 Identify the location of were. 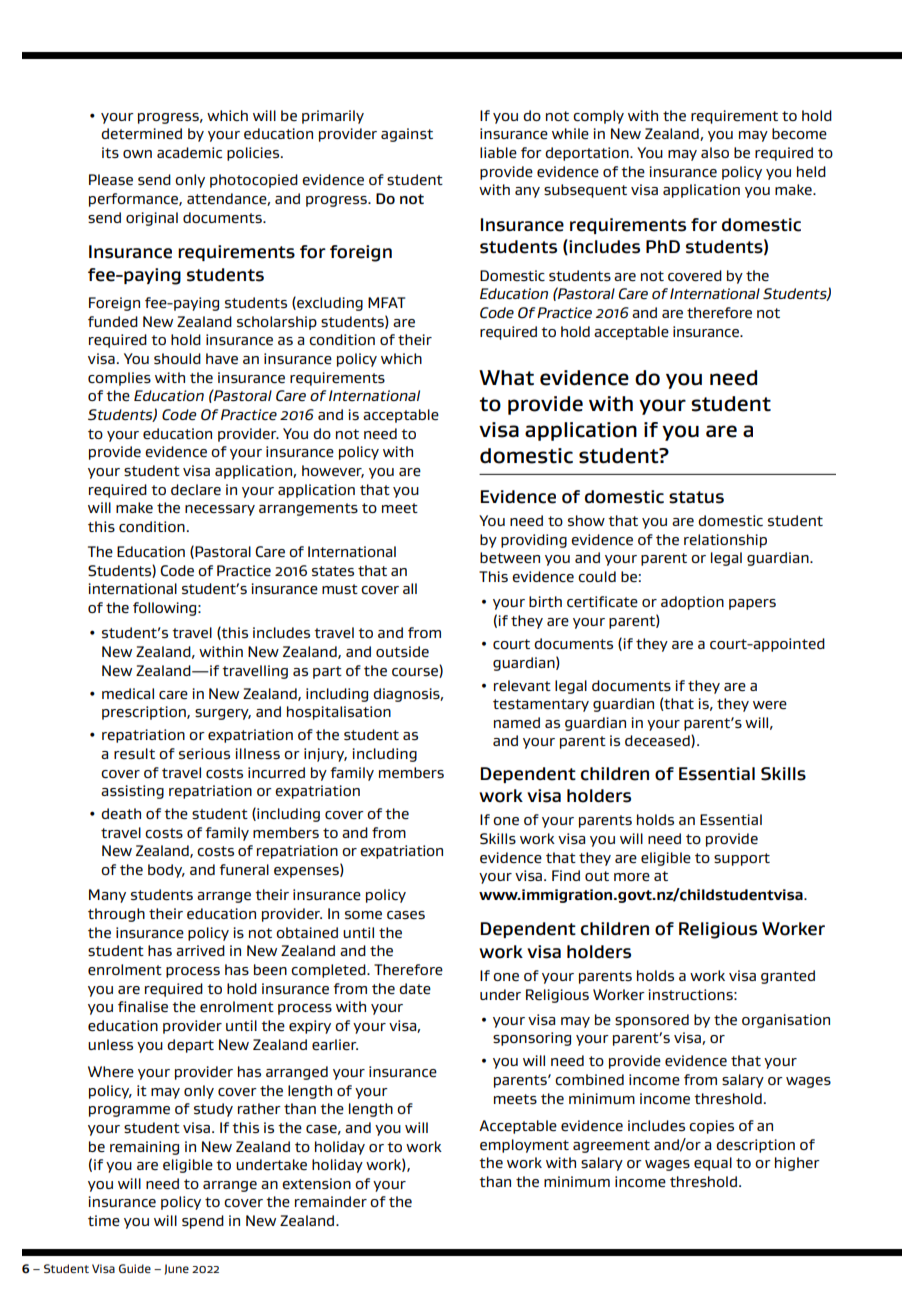
(770, 705).
